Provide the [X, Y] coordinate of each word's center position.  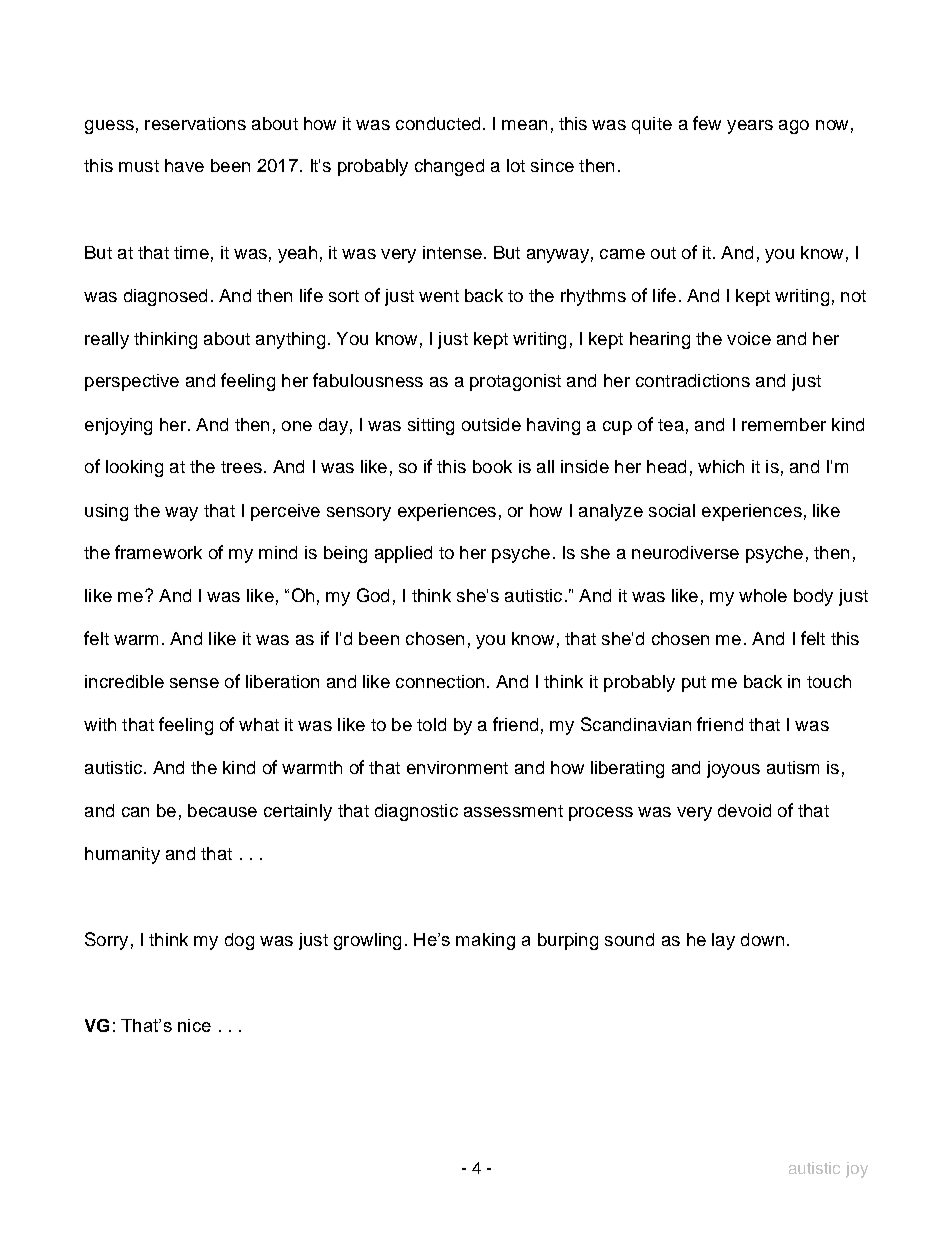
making [485, 941]
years [750, 127]
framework [158, 552]
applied [403, 554]
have [184, 165]
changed [449, 167]
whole [763, 595]
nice [194, 1025]
